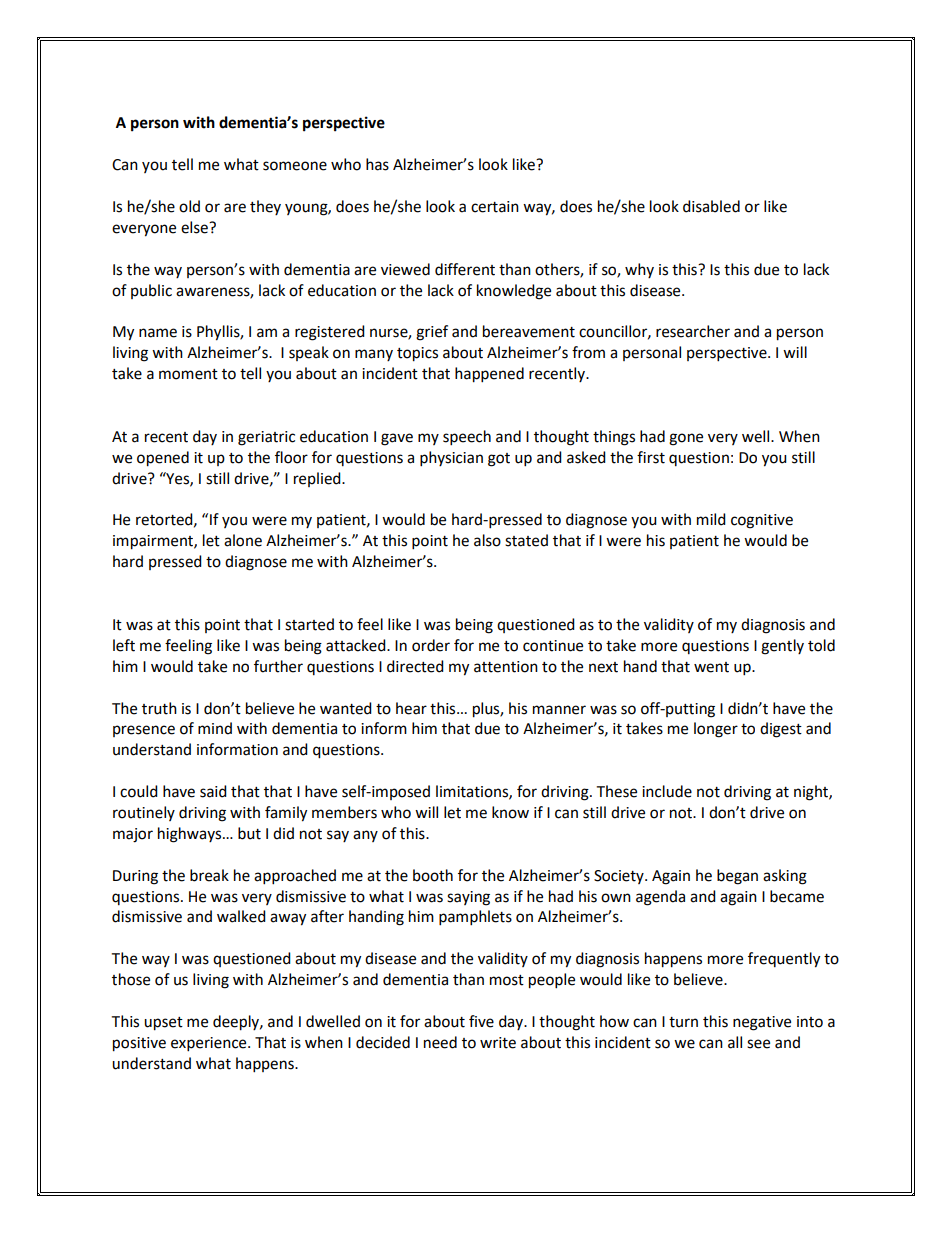 The image size is (952, 1233). What do you see at coordinates (163, 459) in the screenshot?
I see `opened` at bounding box center [163, 459].
